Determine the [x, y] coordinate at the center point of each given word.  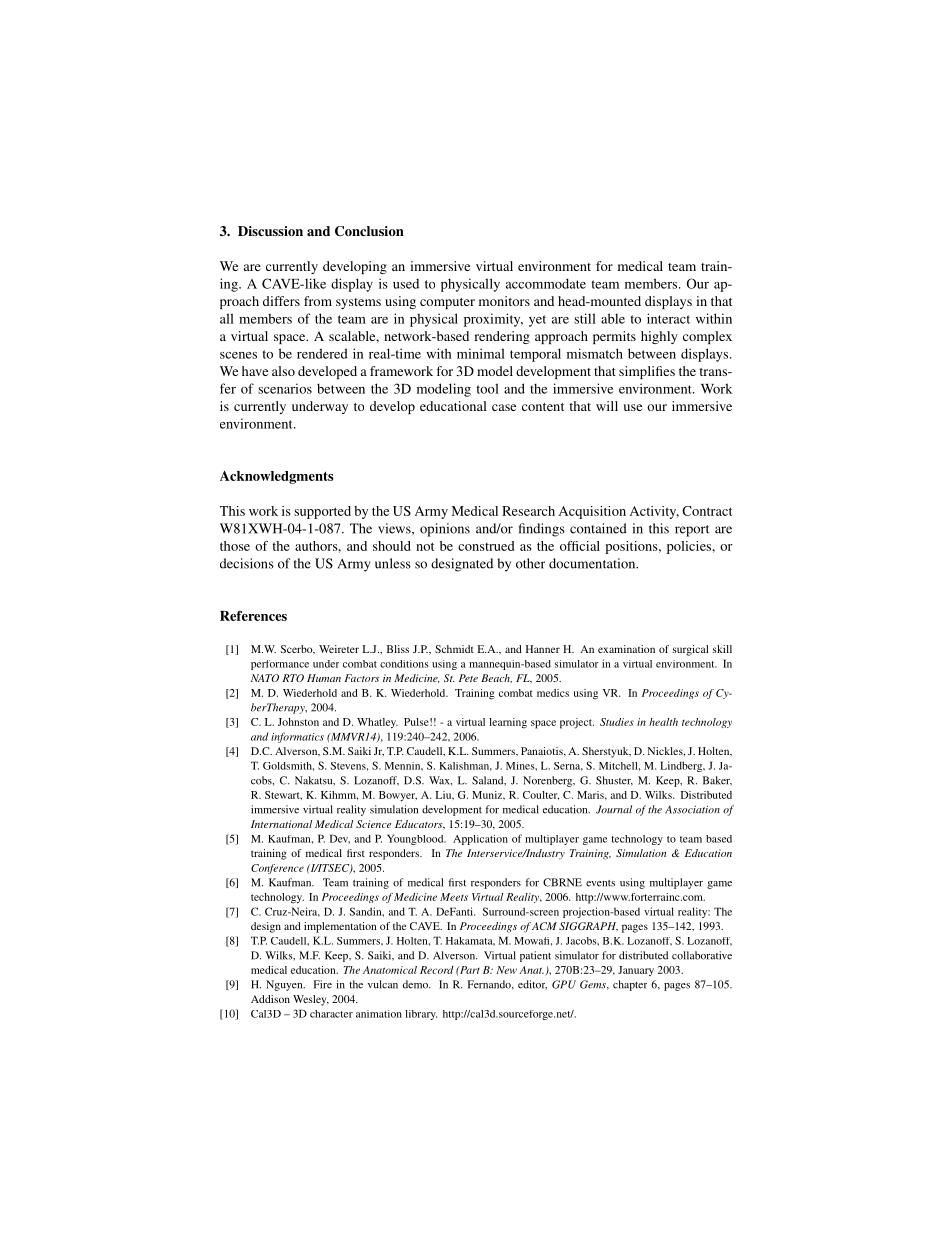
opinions [445, 530]
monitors [504, 301]
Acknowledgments [277, 477]
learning [508, 723]
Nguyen [285, 985]
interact [668, 318]
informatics [297, 737]
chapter [630, 985]
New [506, 970]
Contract [707, 511]
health [663, 722]
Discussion [270, 231]
